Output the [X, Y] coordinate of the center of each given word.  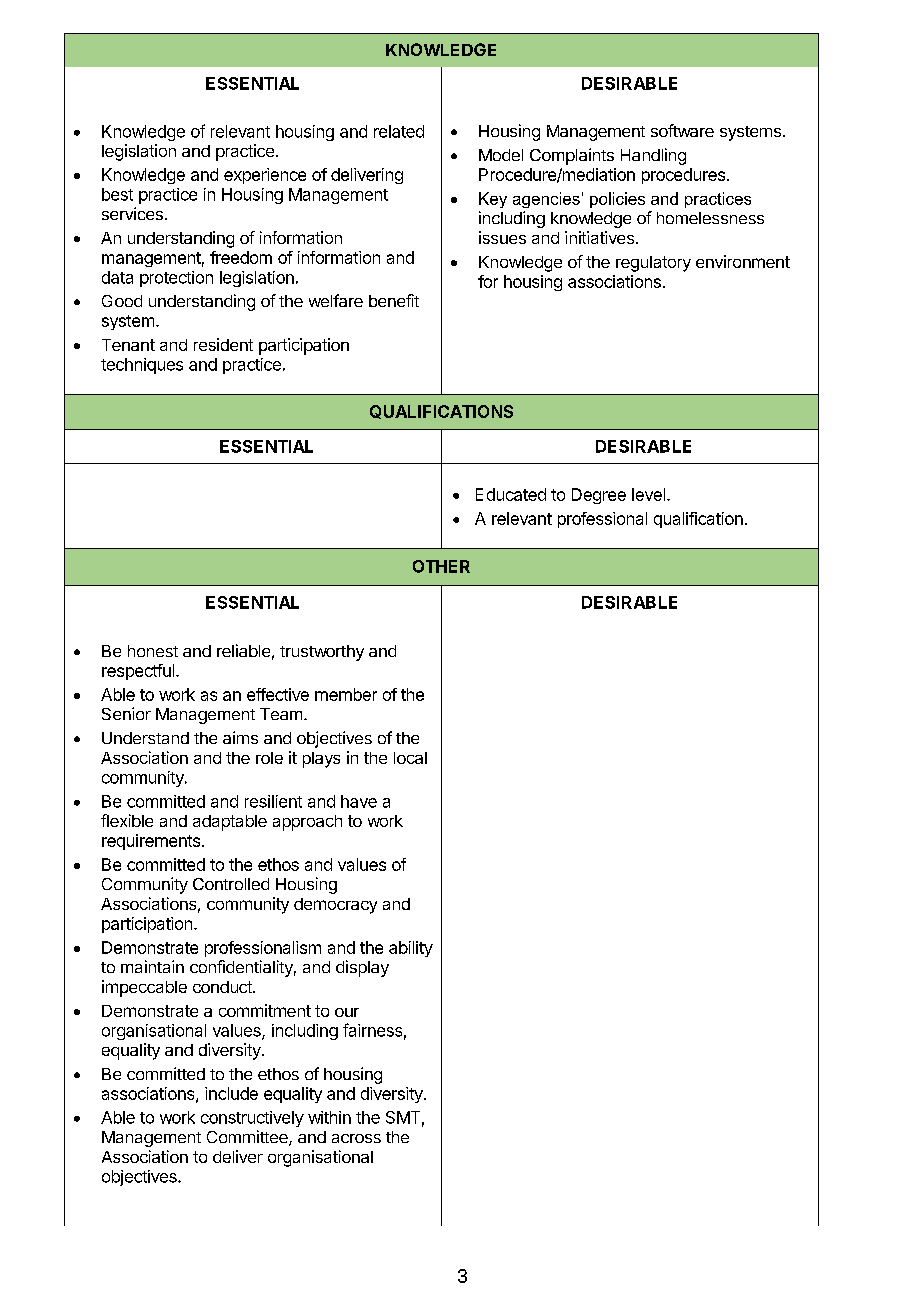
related [399, 131]
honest [153, 651]
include [231, 1093]
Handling [653, 156]
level [648, 494]
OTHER [441, 566]
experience [265, 176]
